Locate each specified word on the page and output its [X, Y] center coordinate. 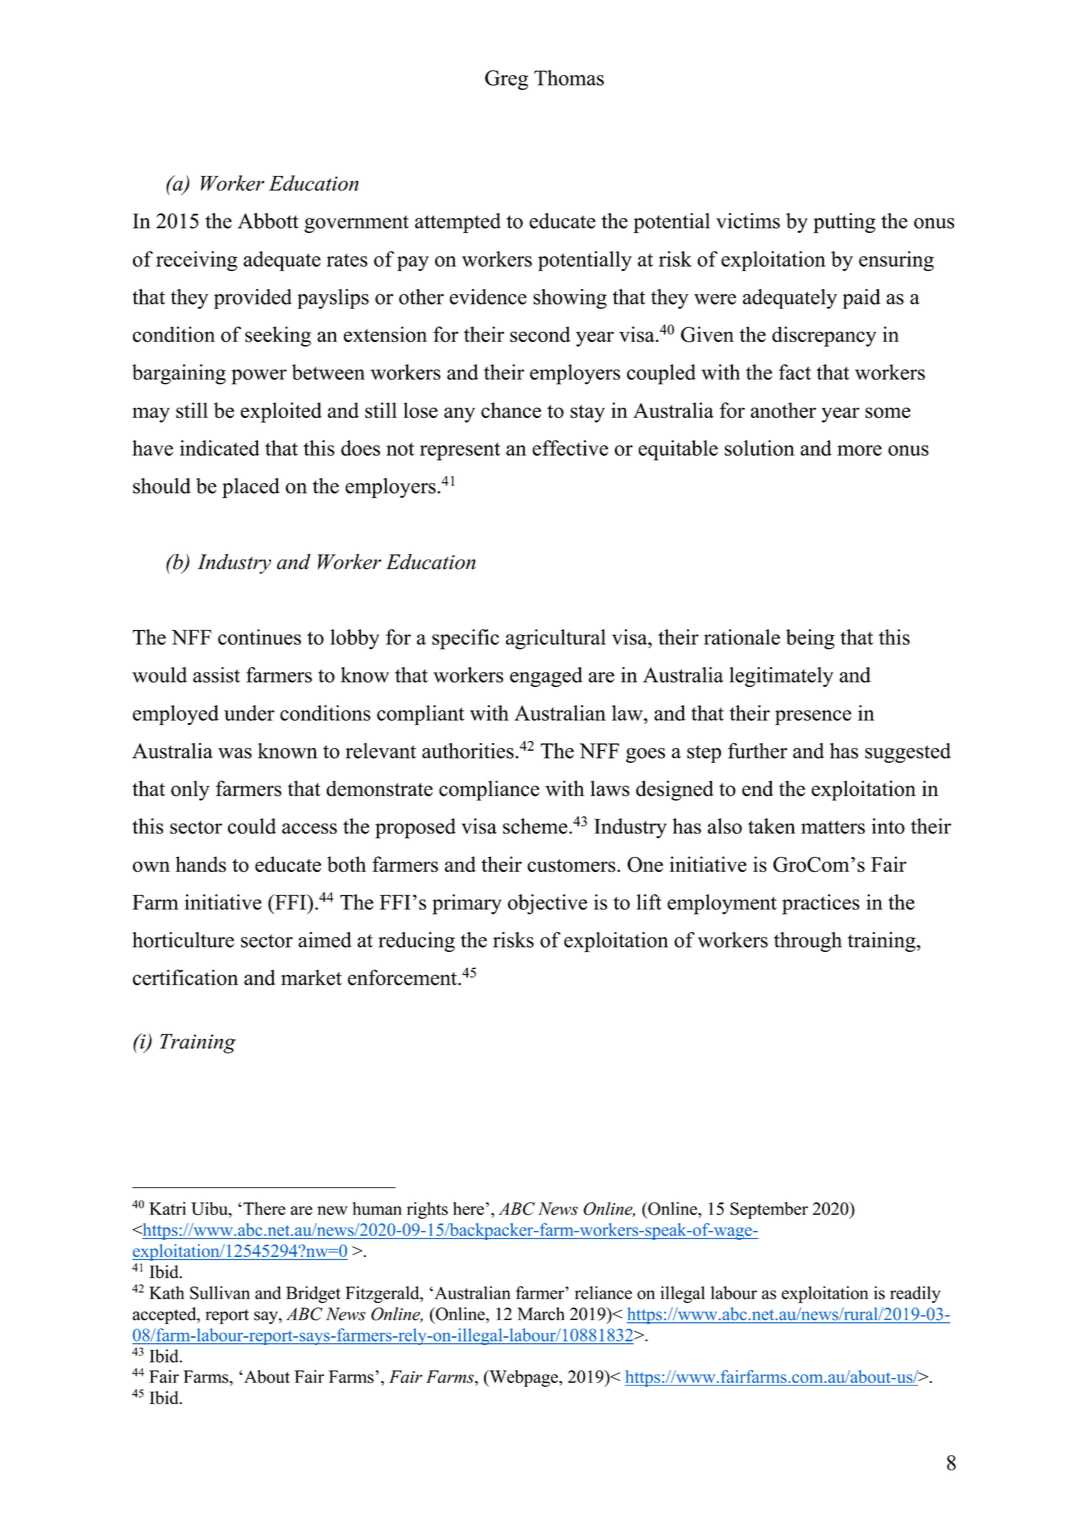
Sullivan [220, 1293]
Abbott [268, 221]
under [249, 713]
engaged [546, 677]
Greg [506, 80]
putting [844, 223]
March [541, 1314]
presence [813, 717]
